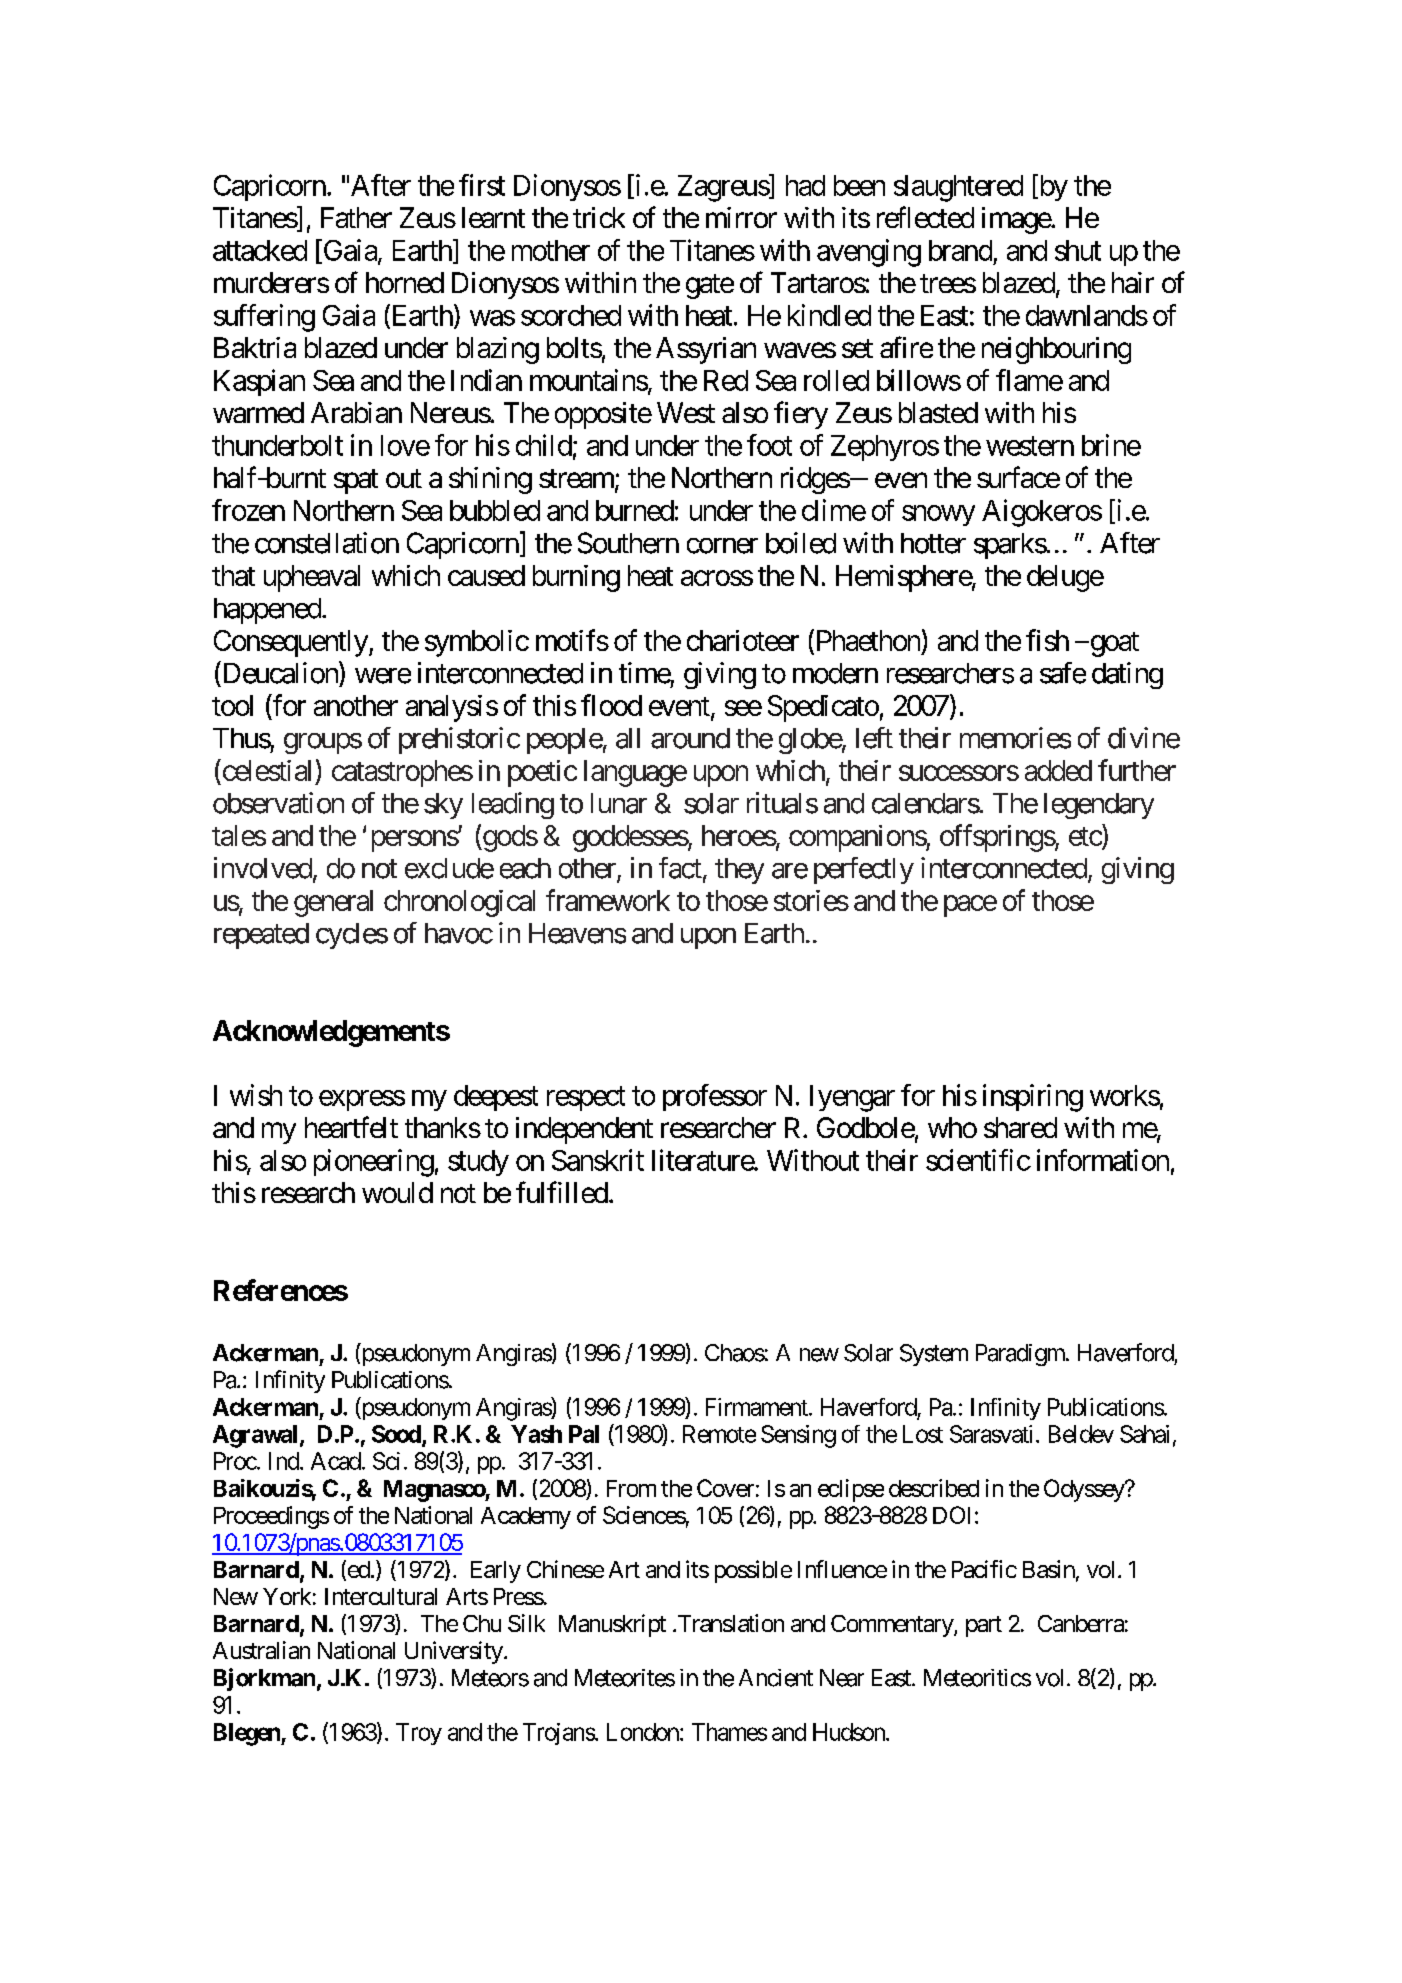  Describe the element at coordinates (608, 900) in the screenshot. I see `framework` at that location.
